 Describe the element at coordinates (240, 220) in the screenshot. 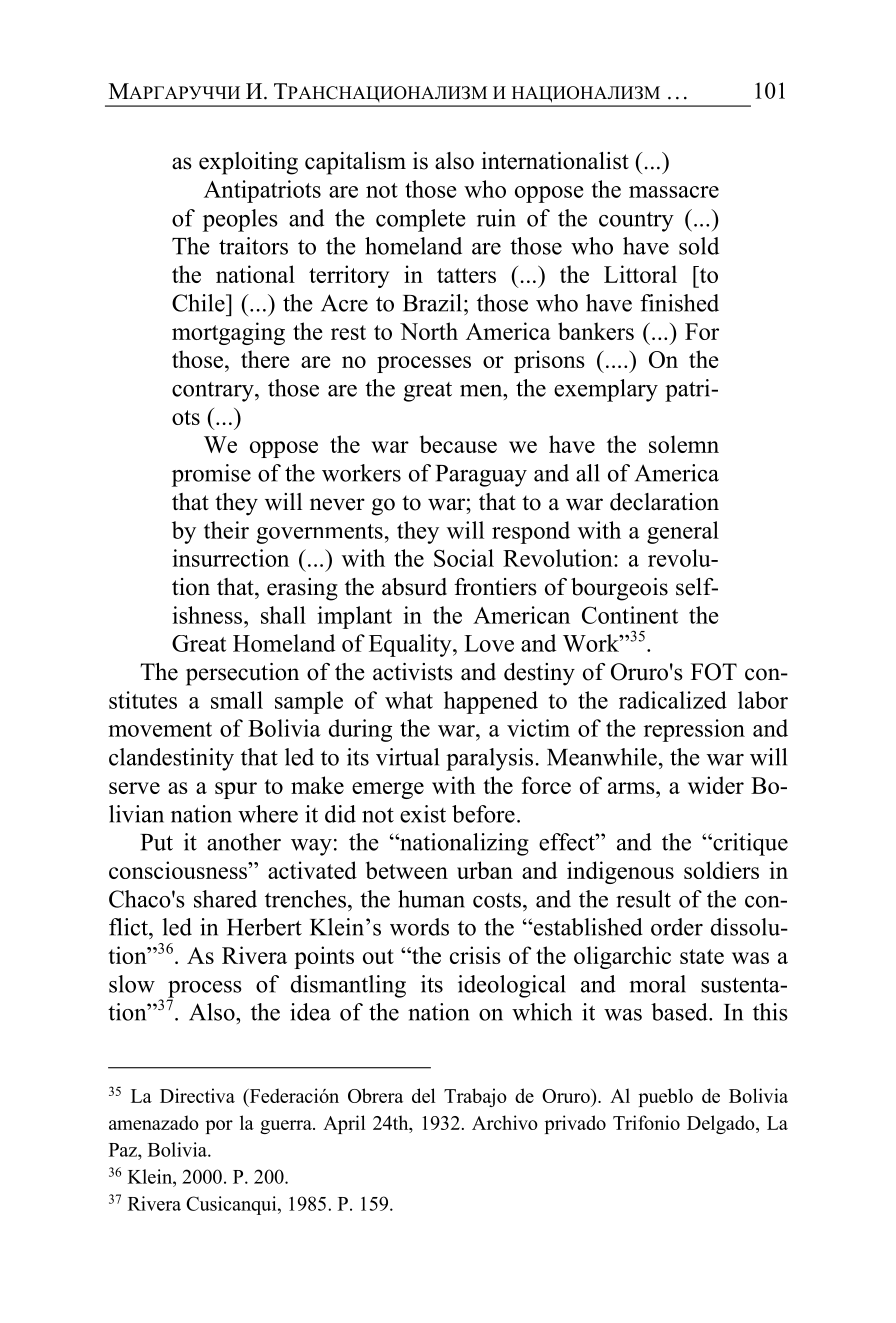

I see `peoples` at that location.
